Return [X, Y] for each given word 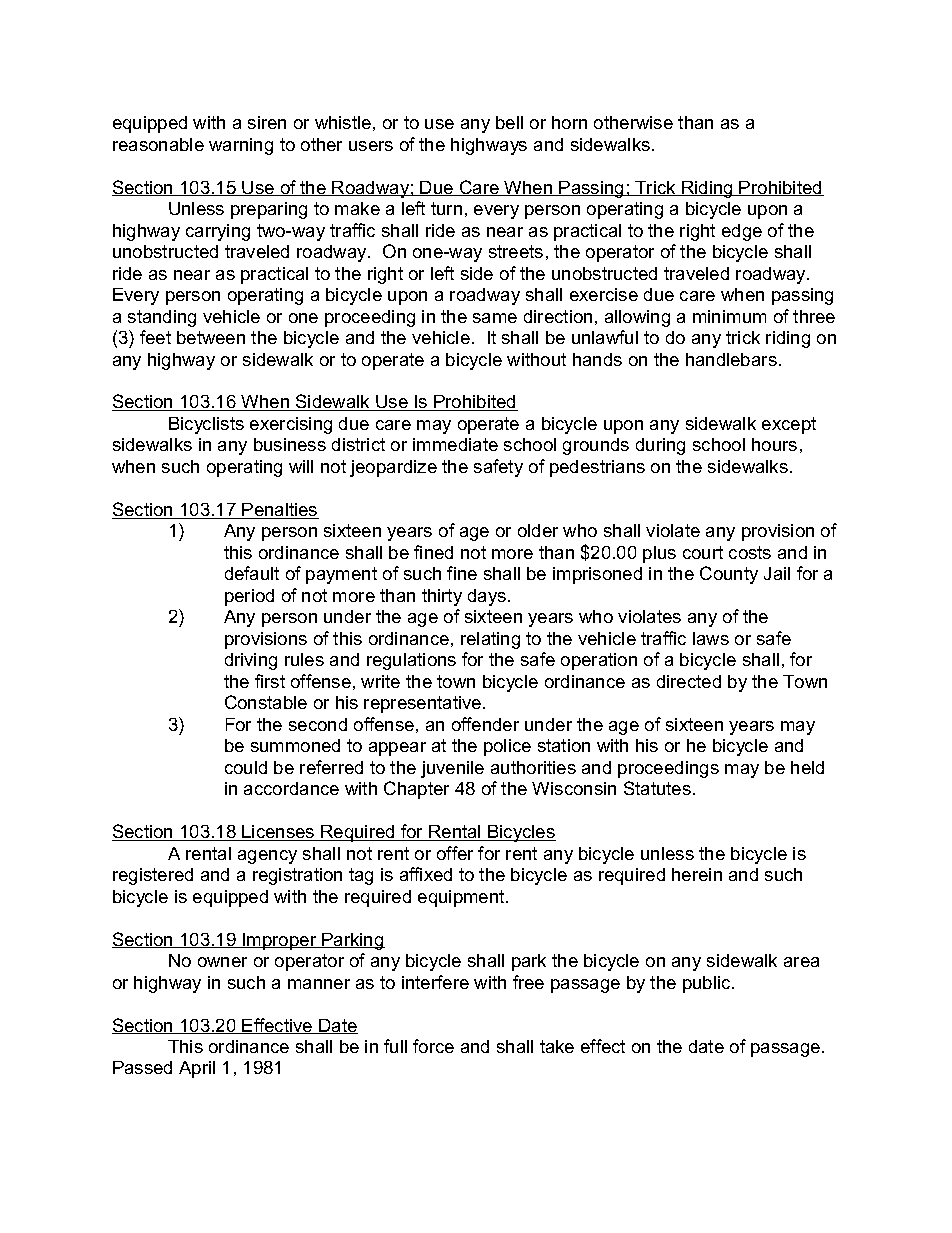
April [197, 1069]
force [433, 1046]
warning [241, 146]
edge [742, 232]
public [708, 984]
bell [509, 122]
